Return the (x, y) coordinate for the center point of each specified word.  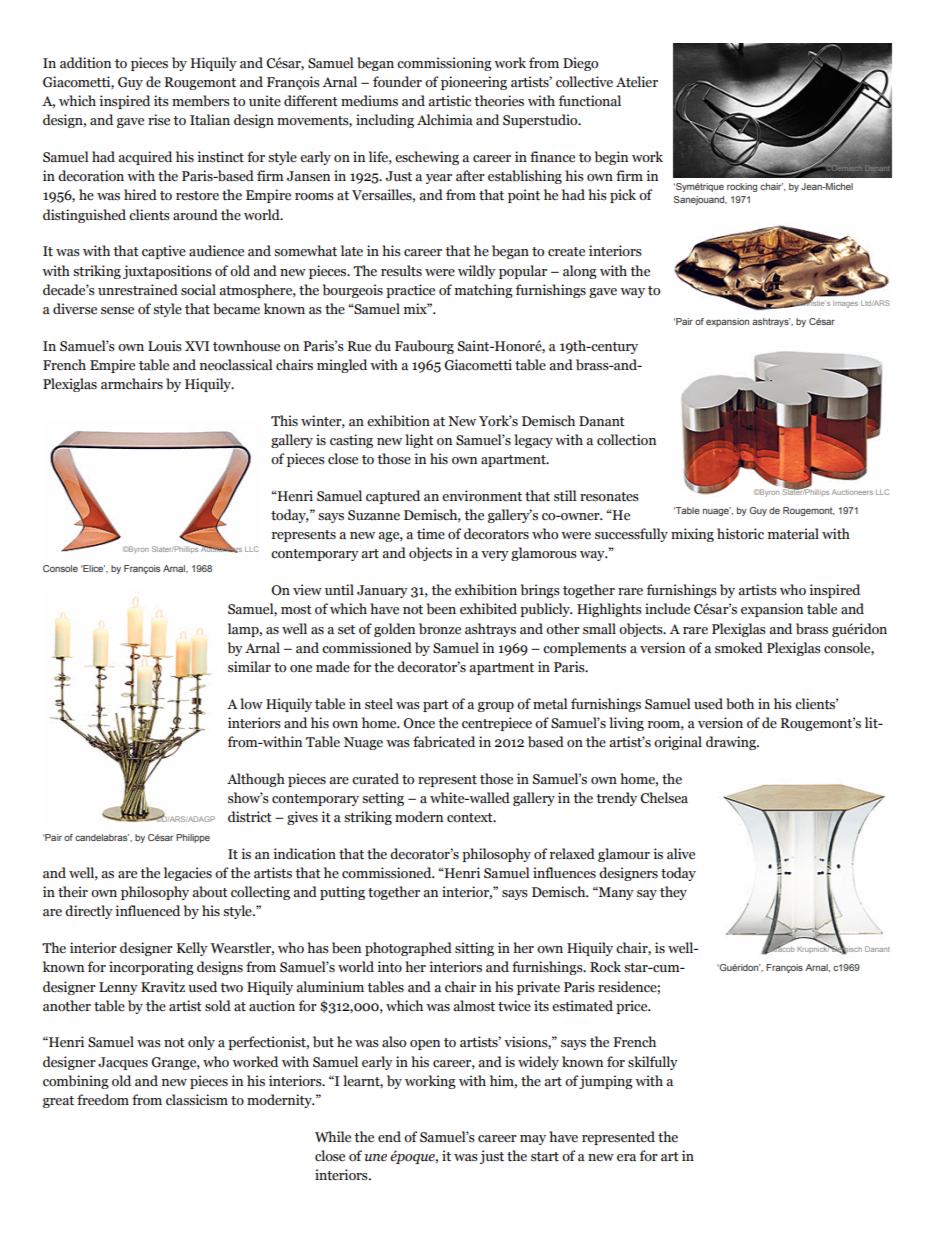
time (431, 534)
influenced (147, 911)
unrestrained (138, 290)
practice (410, 291)
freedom (103, 1100)
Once (419, 723)
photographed (408, 949)
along (580, 272)
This (284, 420)
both (740, 704)
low (251, 703)
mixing (692, 535)
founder (397, 82)
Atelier (637, 82)
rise (159, 120)
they (673, 893)
